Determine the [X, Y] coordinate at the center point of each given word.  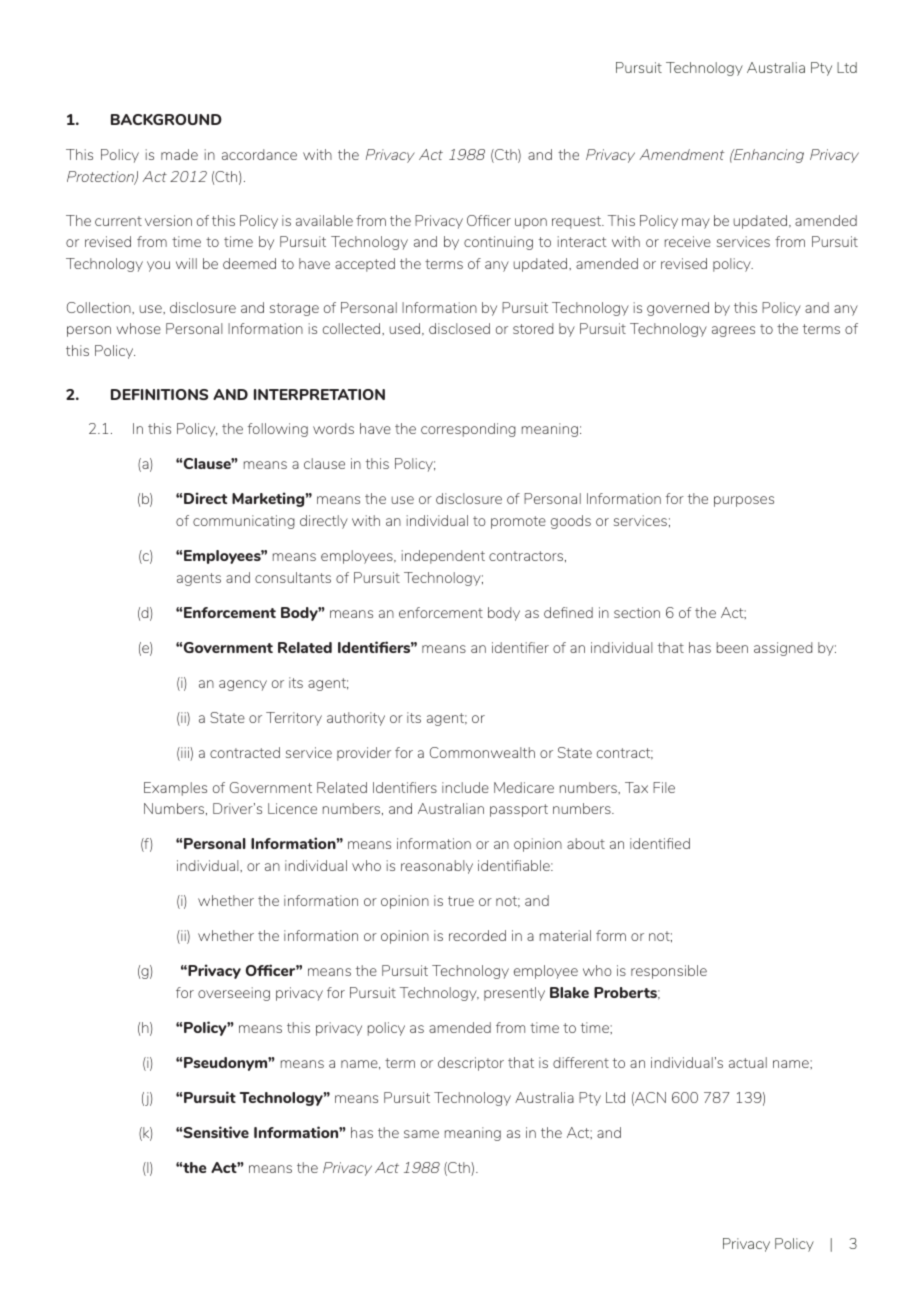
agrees [733, 331]
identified [660, 843]
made [179, 154]
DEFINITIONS [159, 394]
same [421, 1134]
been [732, 647]
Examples [175, 789]
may [696, 223]
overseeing [234, 994]
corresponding [468, 430]
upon [531, 223]
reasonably [437, 867]
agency [243, 685]
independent [443, 557]
